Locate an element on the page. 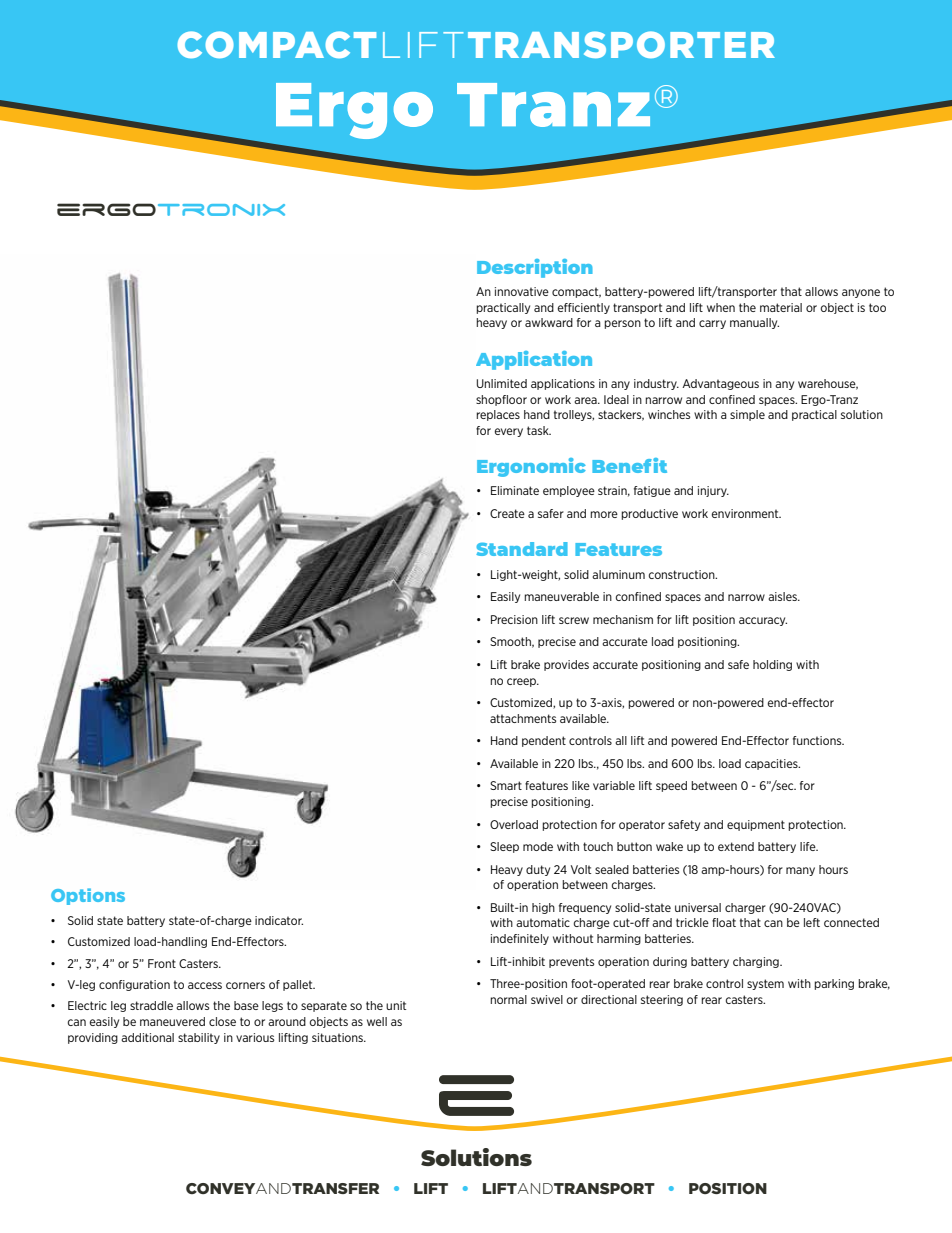 The width and height of the document is (952, 1233). system is located at coordinates (765, 984).
